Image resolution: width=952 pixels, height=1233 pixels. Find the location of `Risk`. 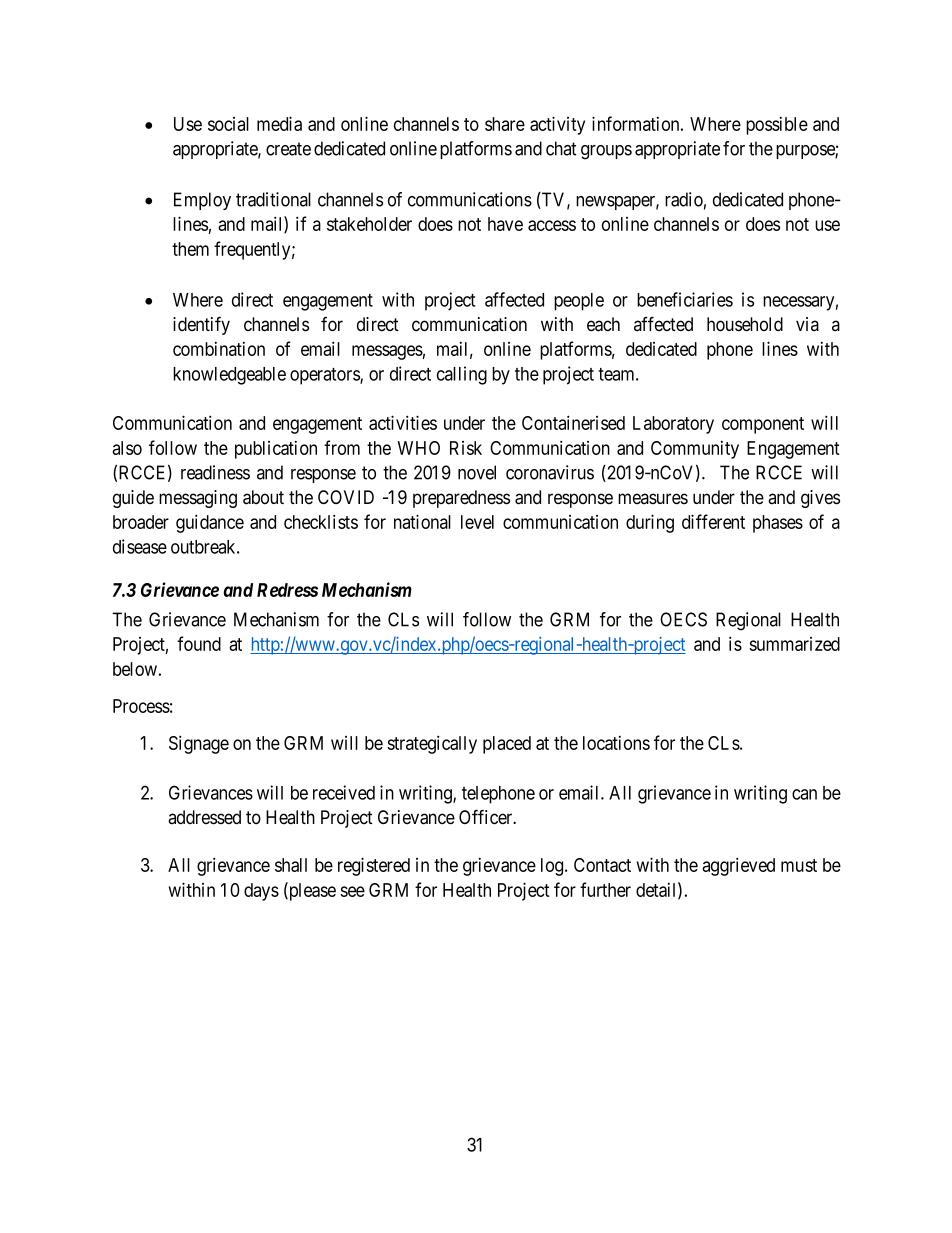

Risk is located at coordinates (466, 448).
